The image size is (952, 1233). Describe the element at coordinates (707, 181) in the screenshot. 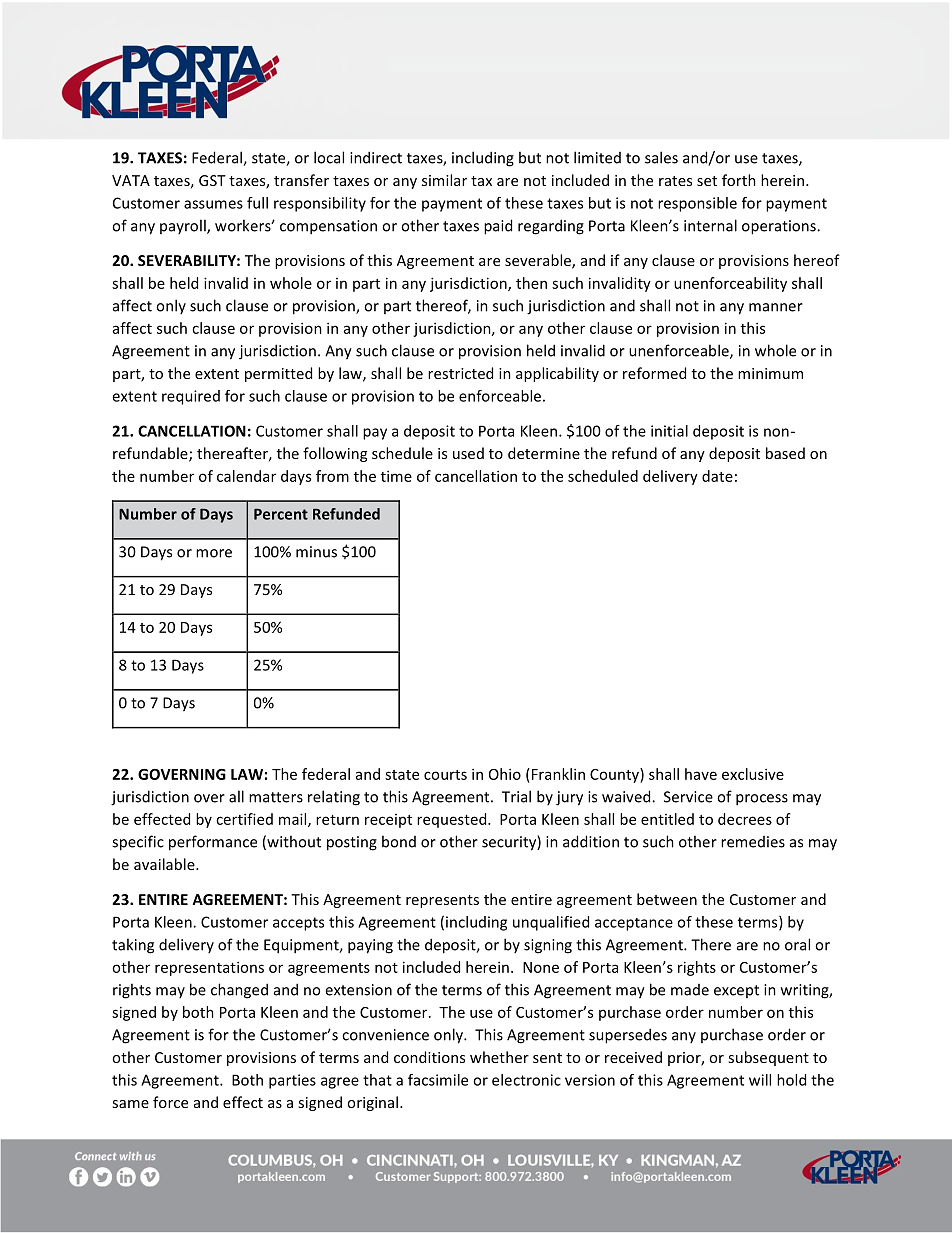

I see `set` at that location.
